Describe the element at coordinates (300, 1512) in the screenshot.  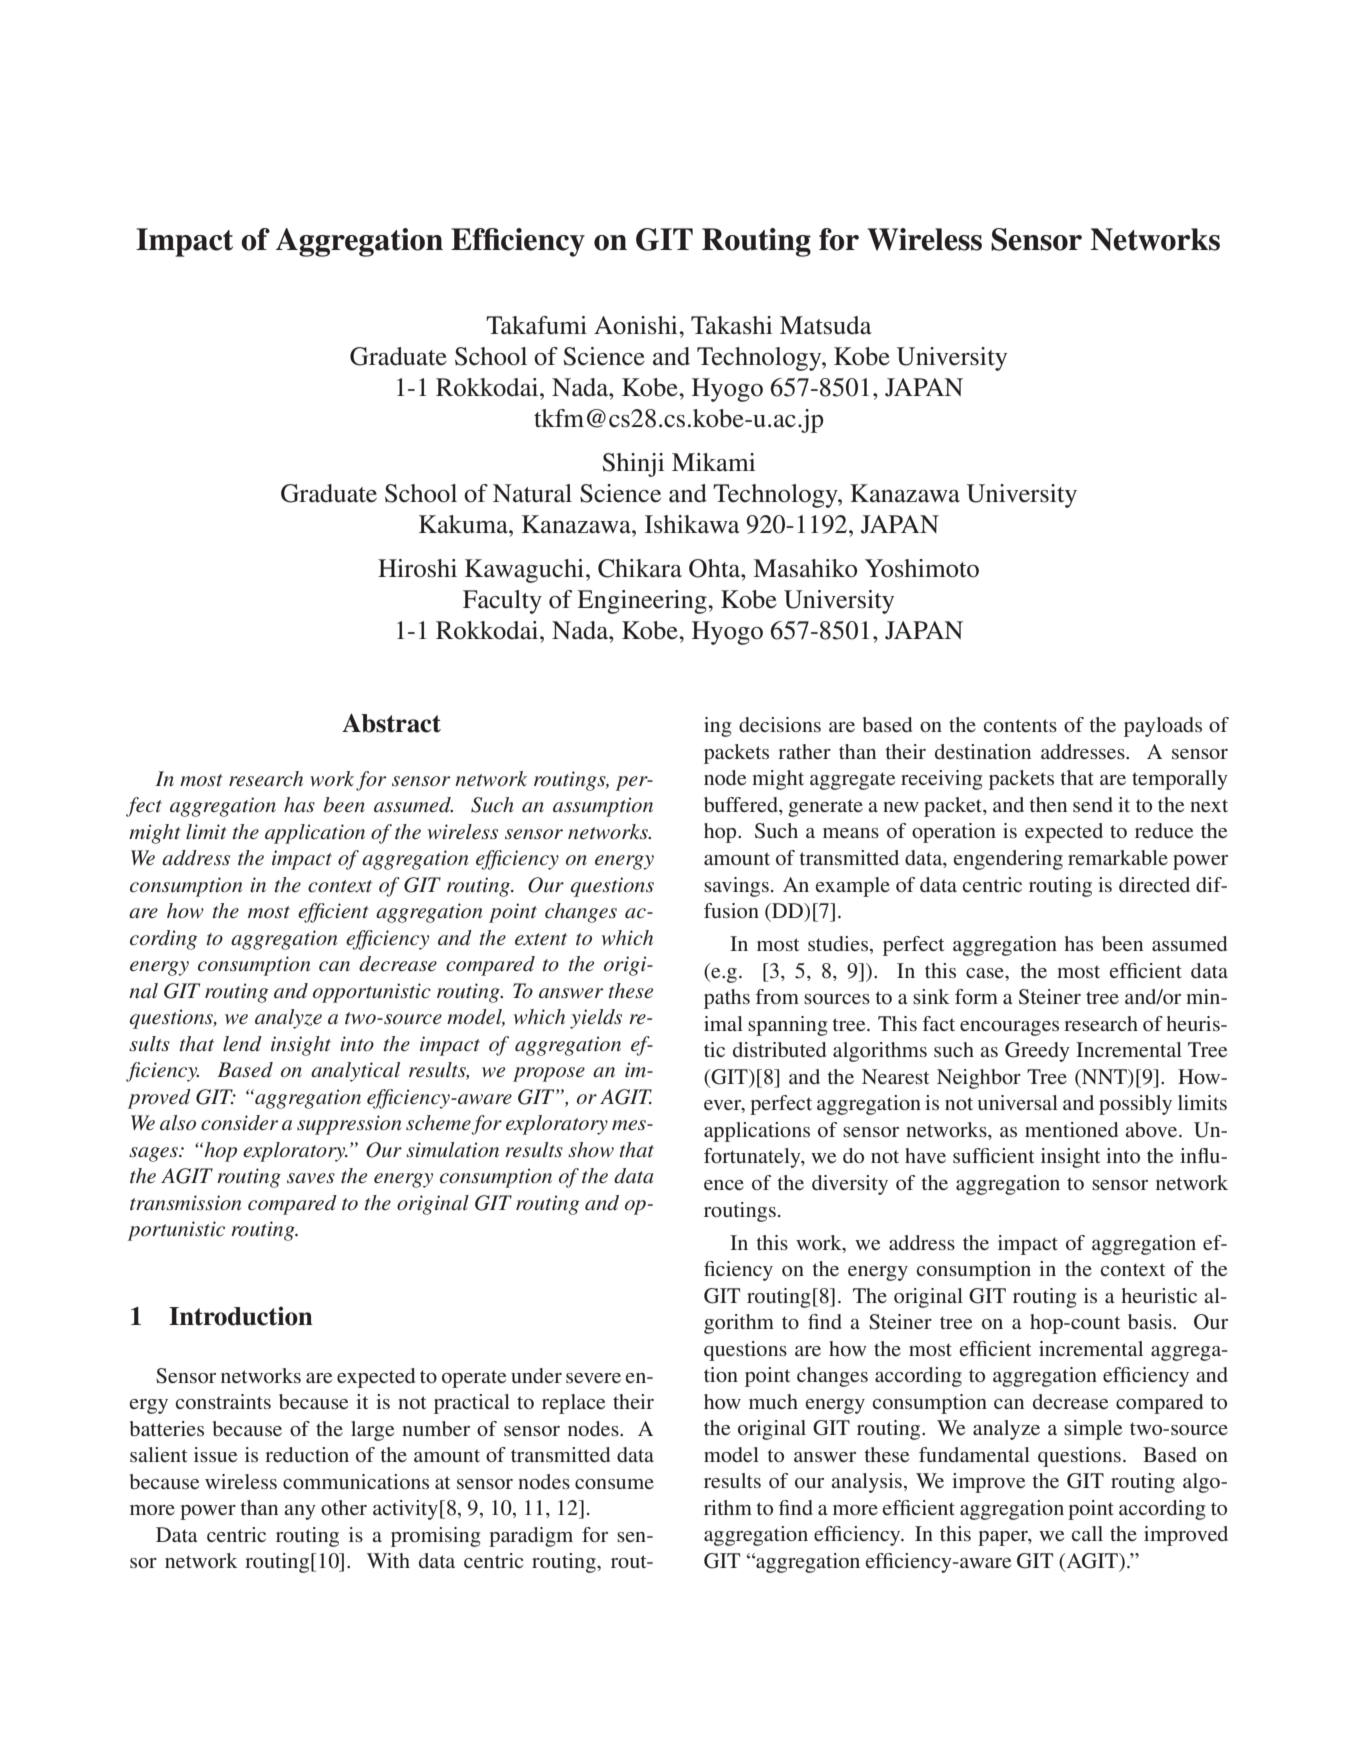
I see `any` at that location.
